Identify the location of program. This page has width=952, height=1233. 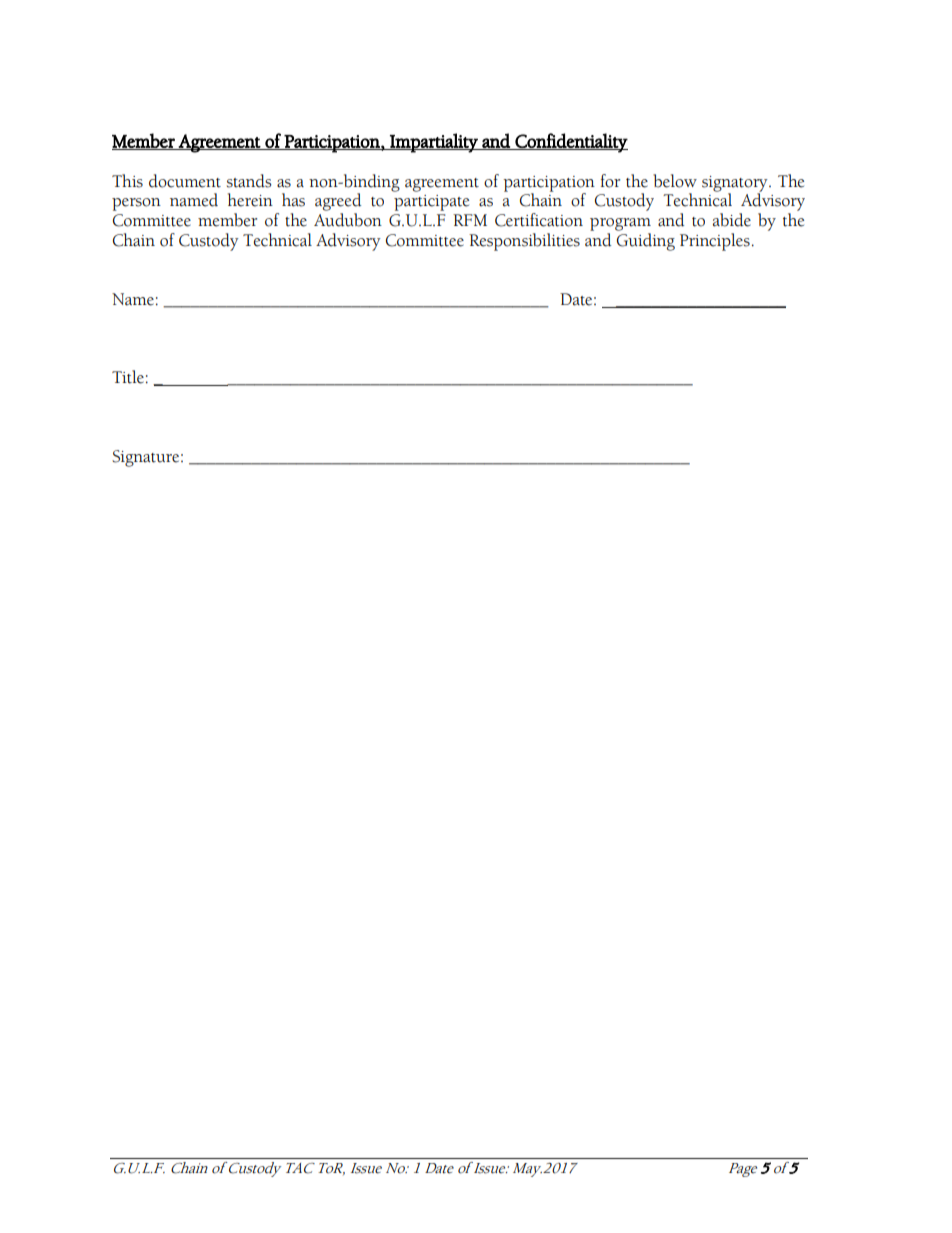
(620, 224).
